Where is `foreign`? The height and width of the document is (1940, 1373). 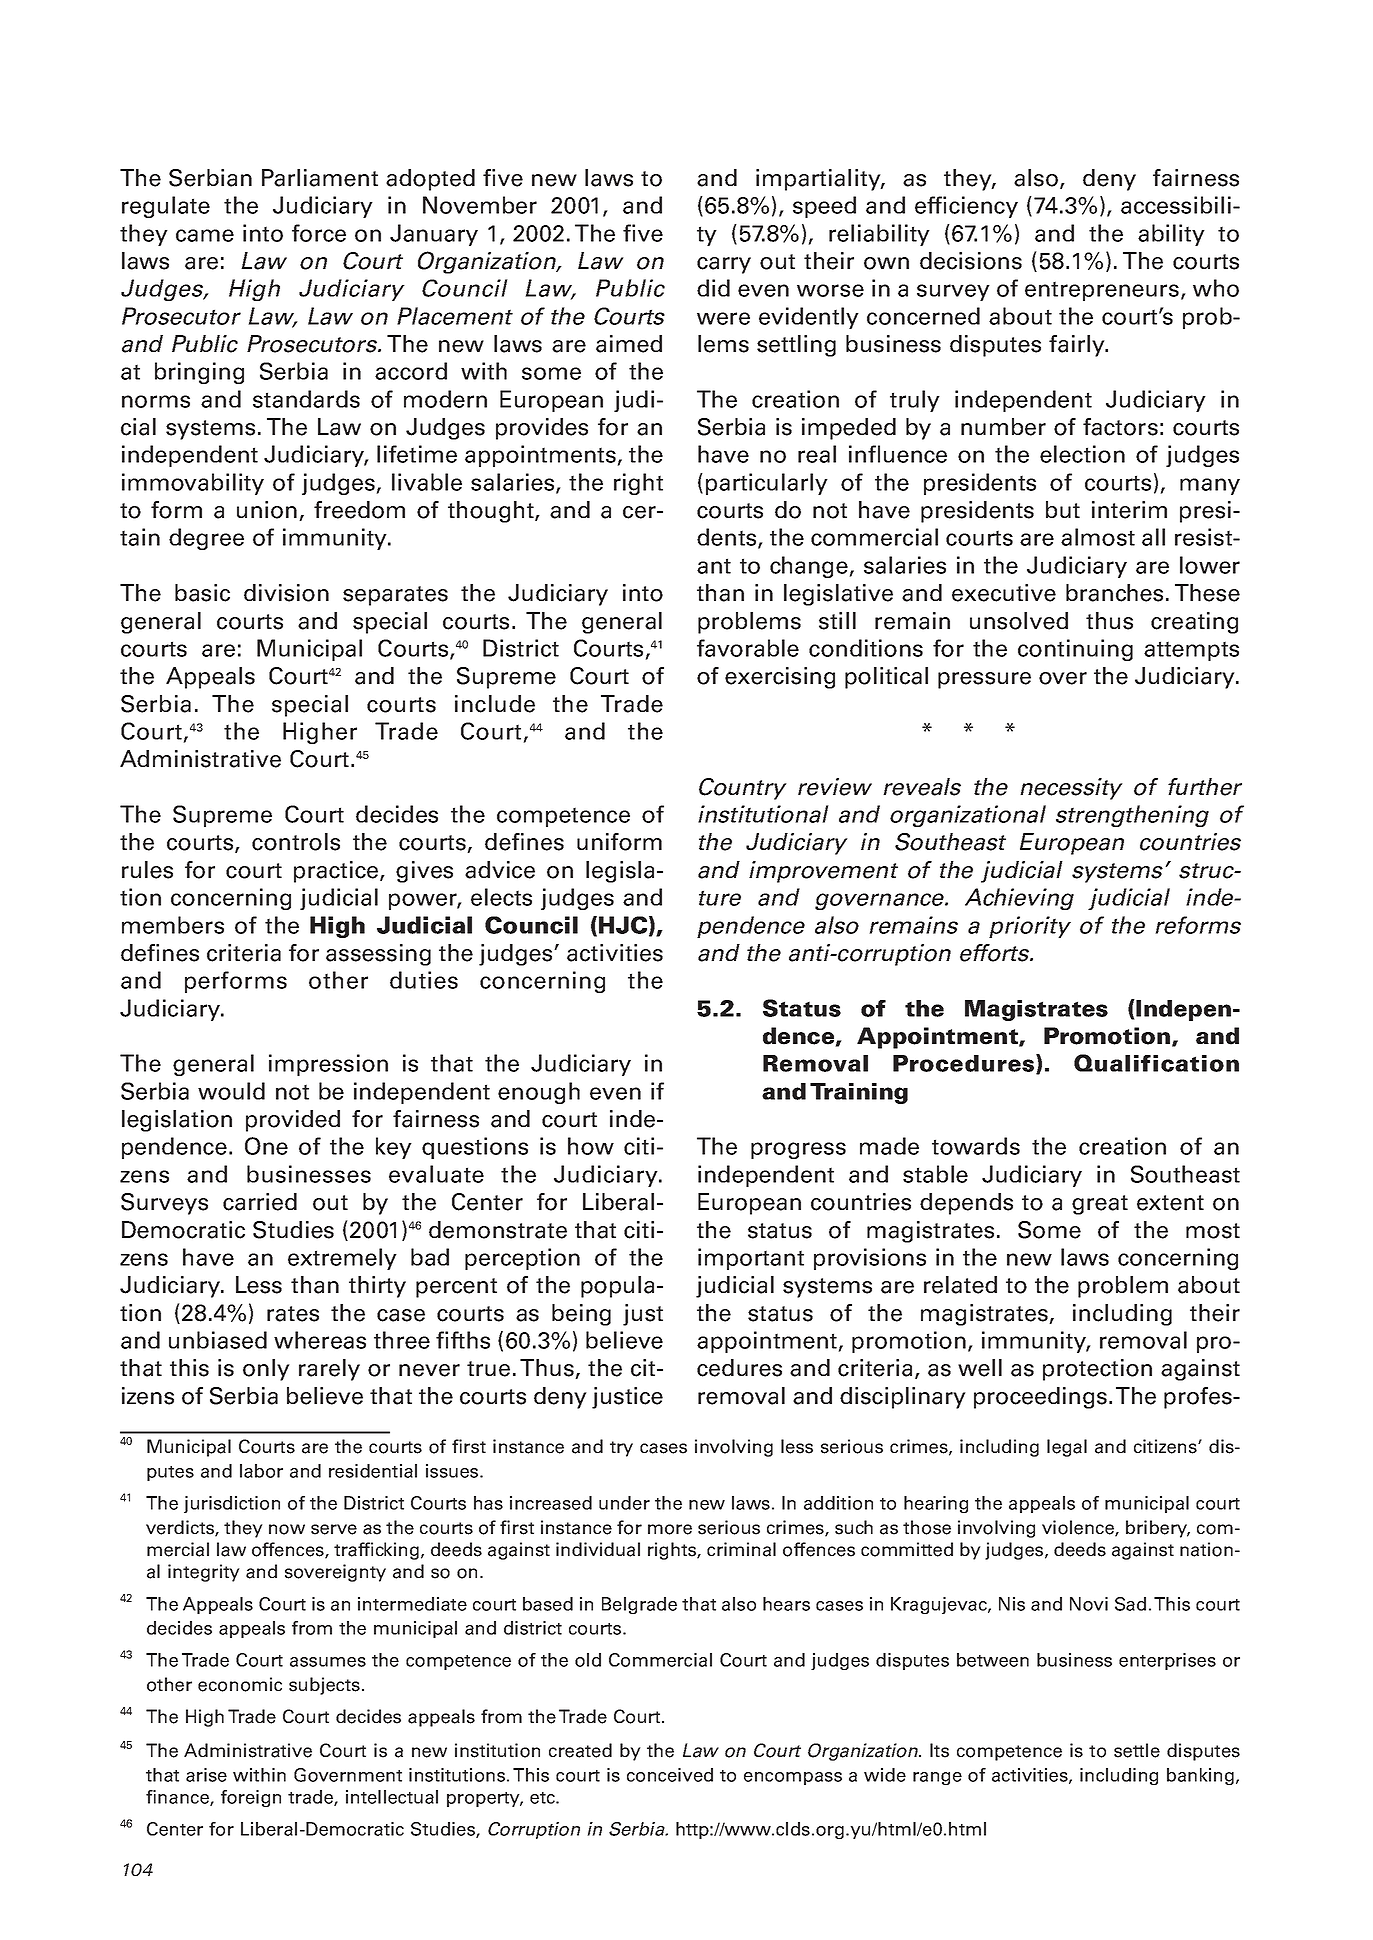
foreign is located at coordinates (251, 1798).
